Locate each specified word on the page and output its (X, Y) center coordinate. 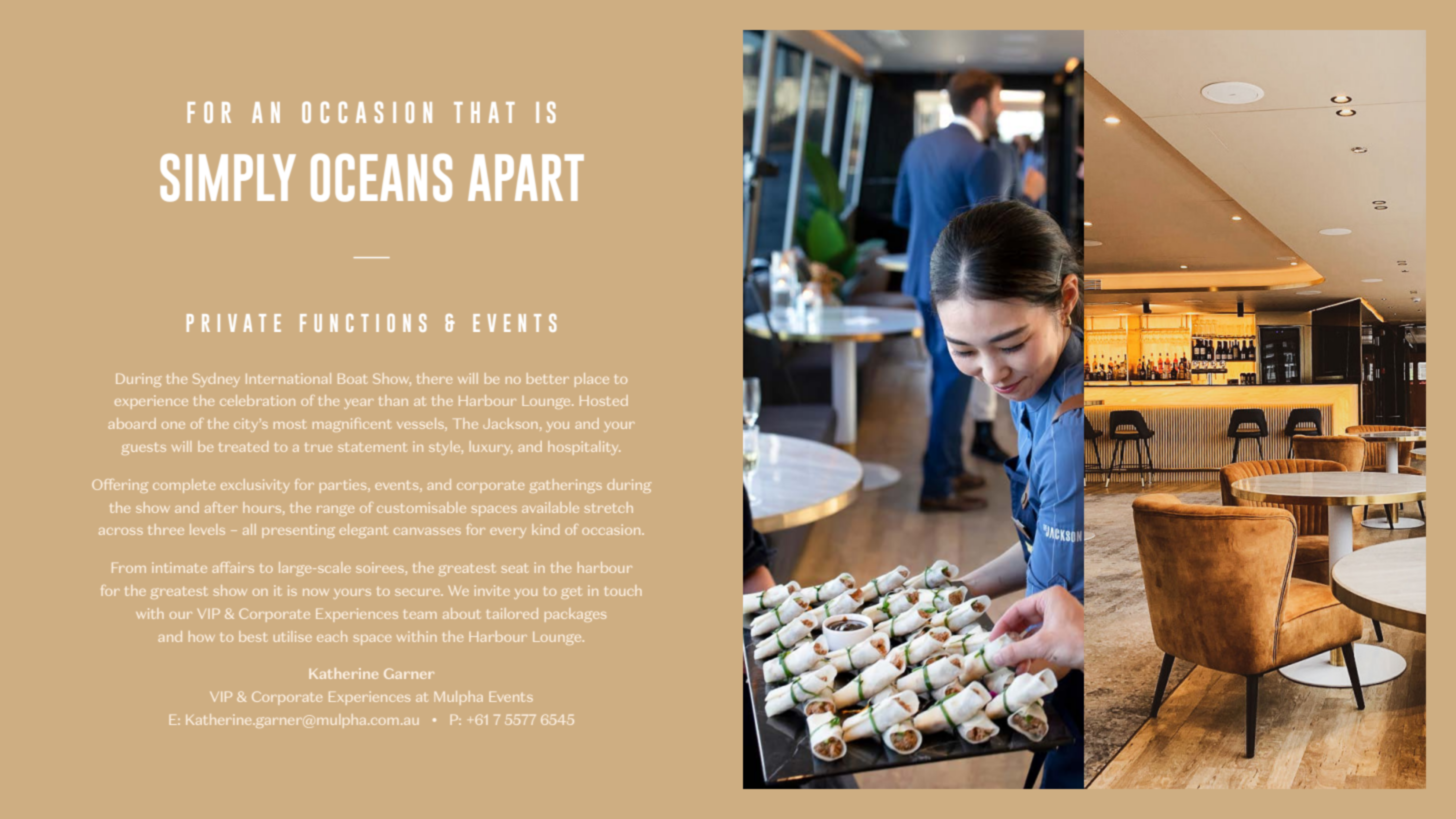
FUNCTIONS (363, 323)
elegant (364, 531)
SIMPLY (228, 178)
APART (526, 177)
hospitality (584, 448)
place (592, 380)
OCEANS (381, 178)
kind (545, 529)
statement (372, 447)
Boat (352, 379)
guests (144, 449)
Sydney (216, 380)
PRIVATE (234, 323)
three (166, 529)
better (548, 378)
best (253, 636)
